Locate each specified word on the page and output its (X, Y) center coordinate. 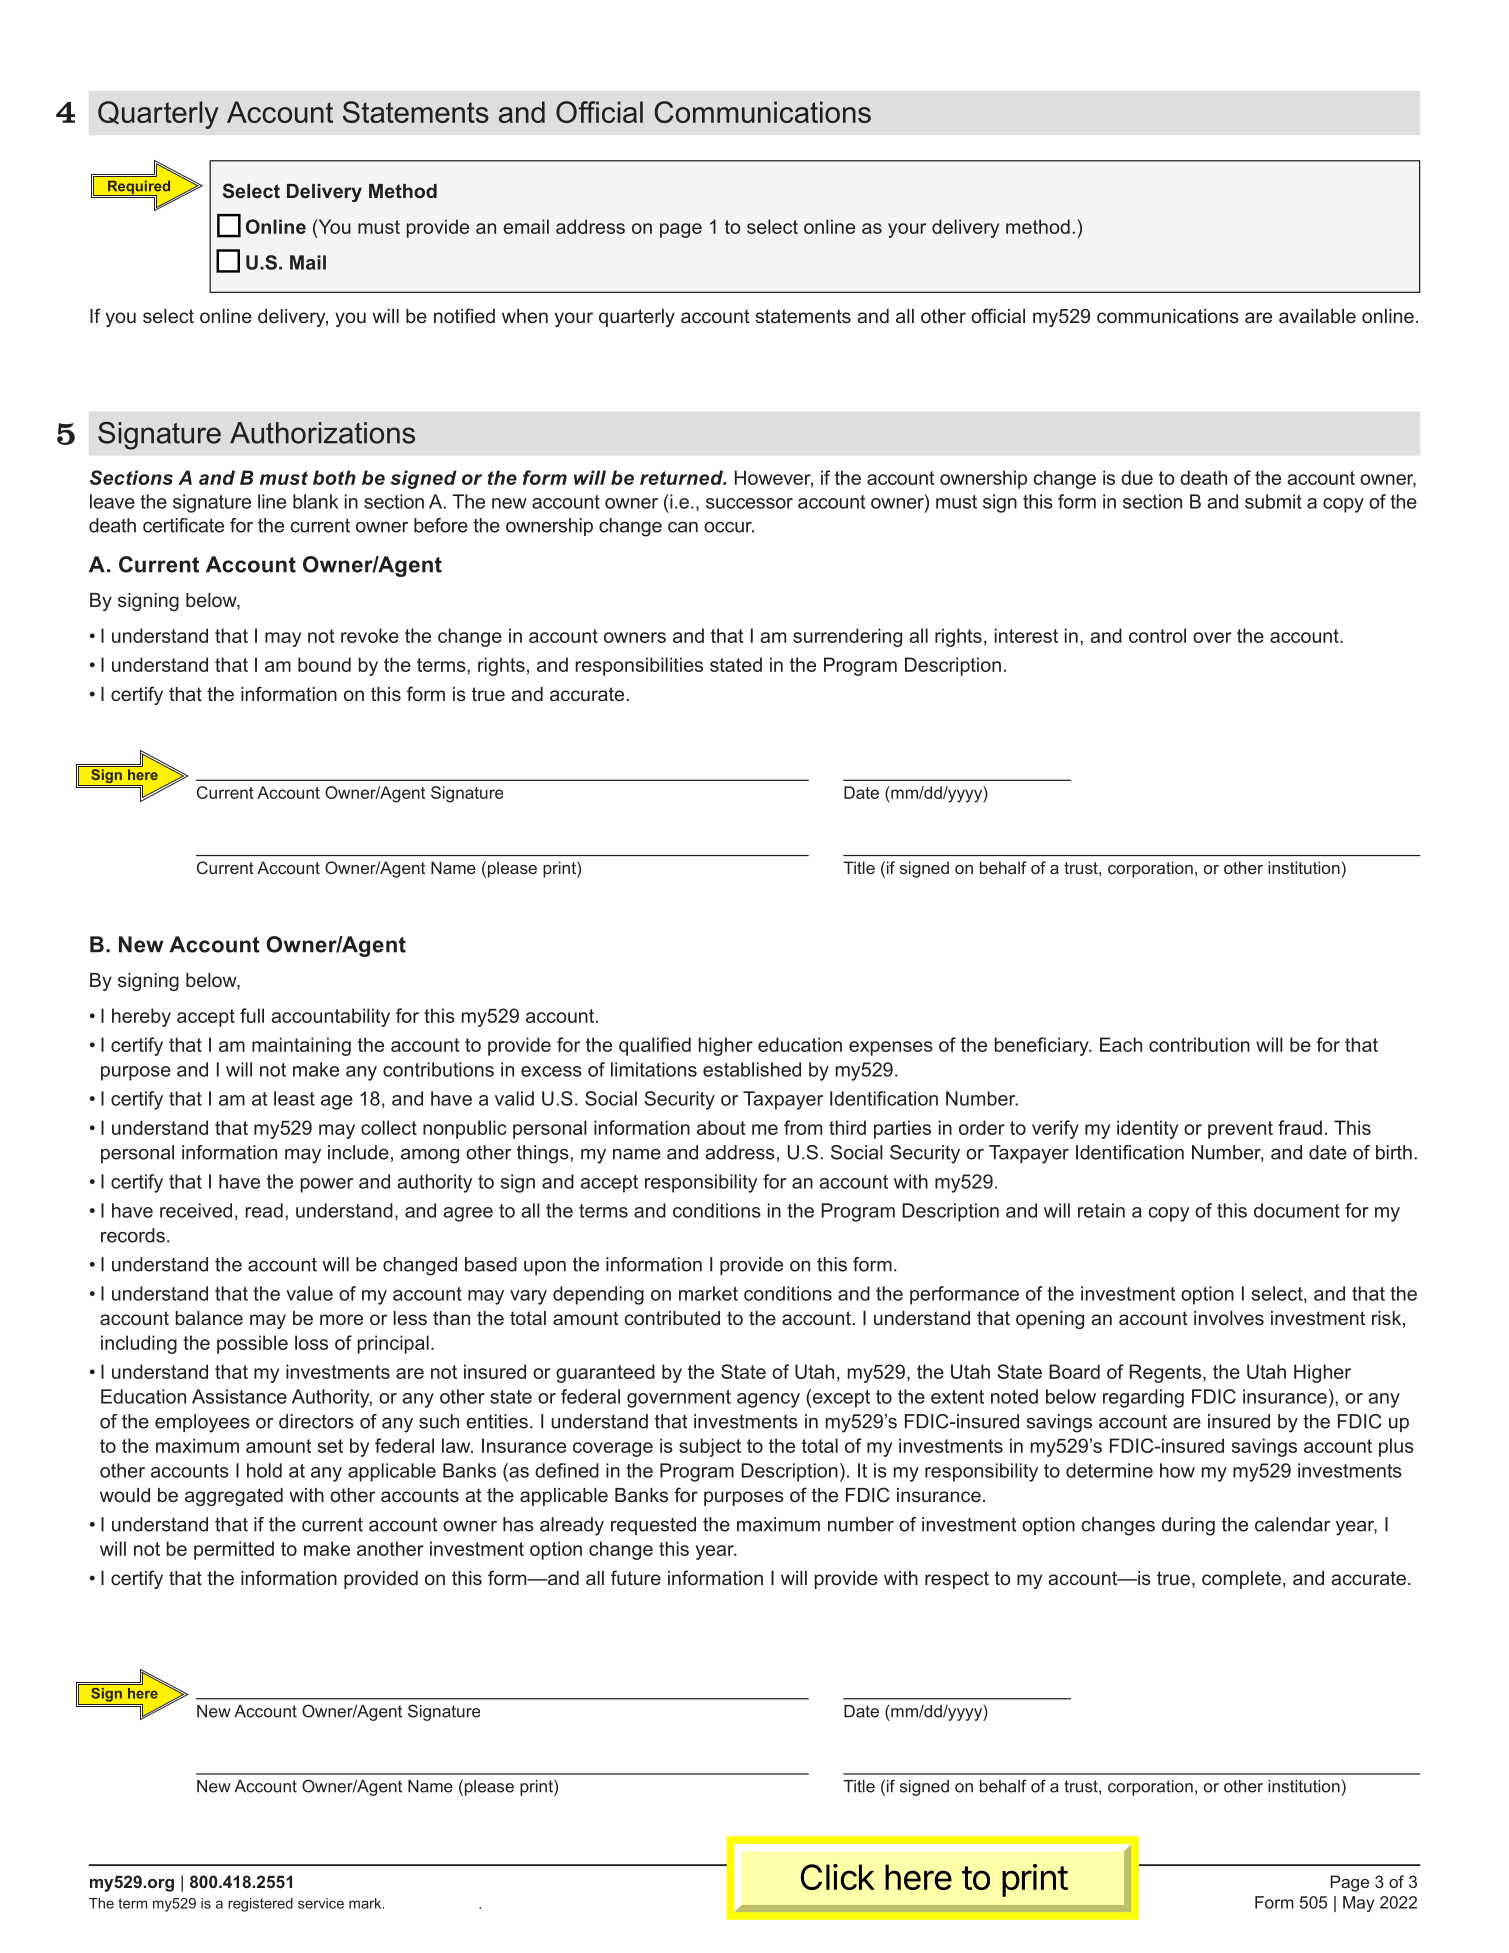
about (721, 1127)
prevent (1240, 1130)
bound (324, 664)
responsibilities (639, 666)
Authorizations (322, 433)
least (294, 1098)
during (1188, 1526)
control (1157, 635)
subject (710, 1447)
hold (264, 1470)
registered (260, 1905)
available (1317, 316)
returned (682, 477)
